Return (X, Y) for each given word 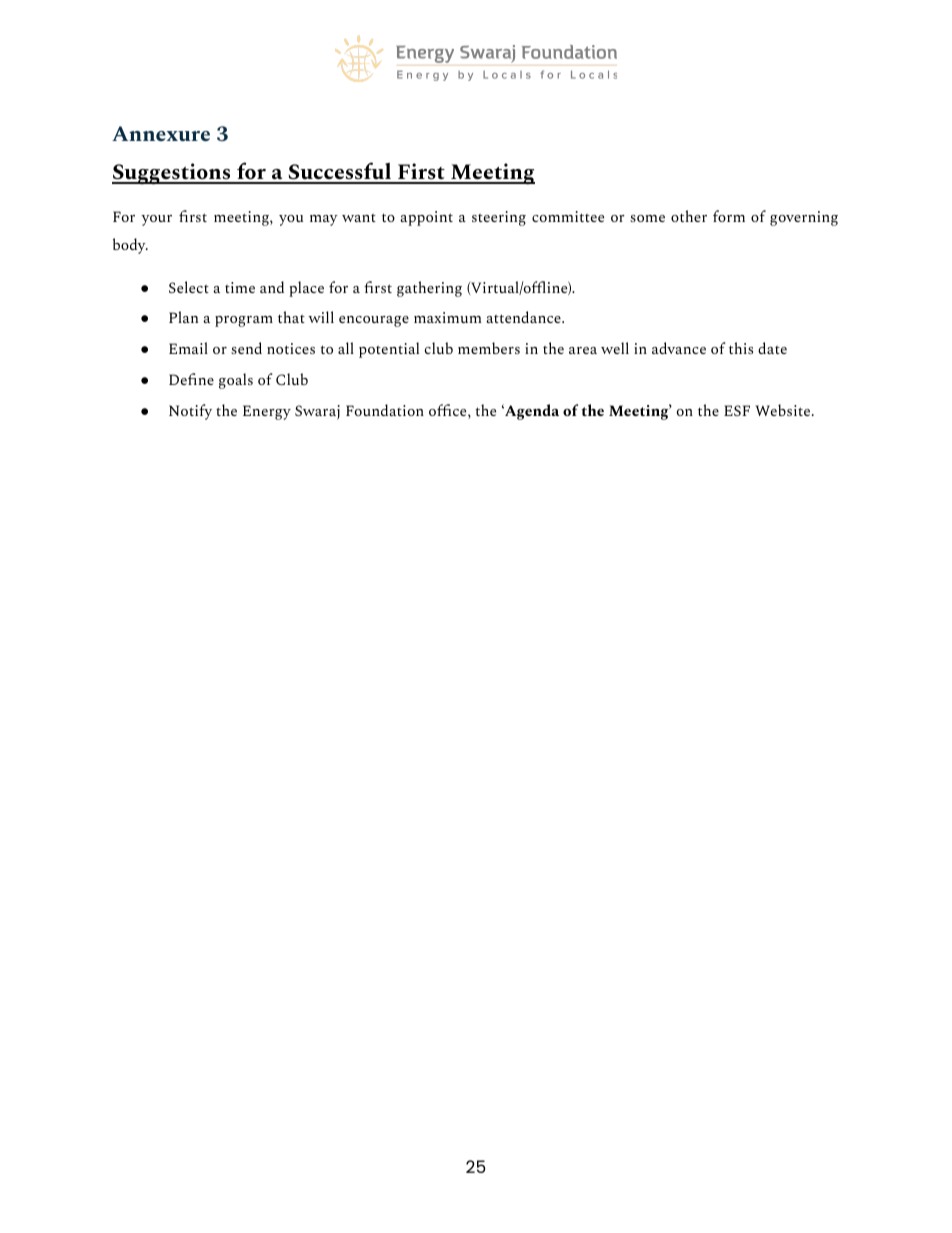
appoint (426, 218)
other (689, 216)
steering (499, 218)
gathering (429, 289)
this (741, 348)
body (130, 246)
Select (189, 287)
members (489, 348)
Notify (190, 412)
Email (188, 348)
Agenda (531, 412)
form (729, 216)
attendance (524, 317)
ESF (737, 410)
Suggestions (172, 174)
